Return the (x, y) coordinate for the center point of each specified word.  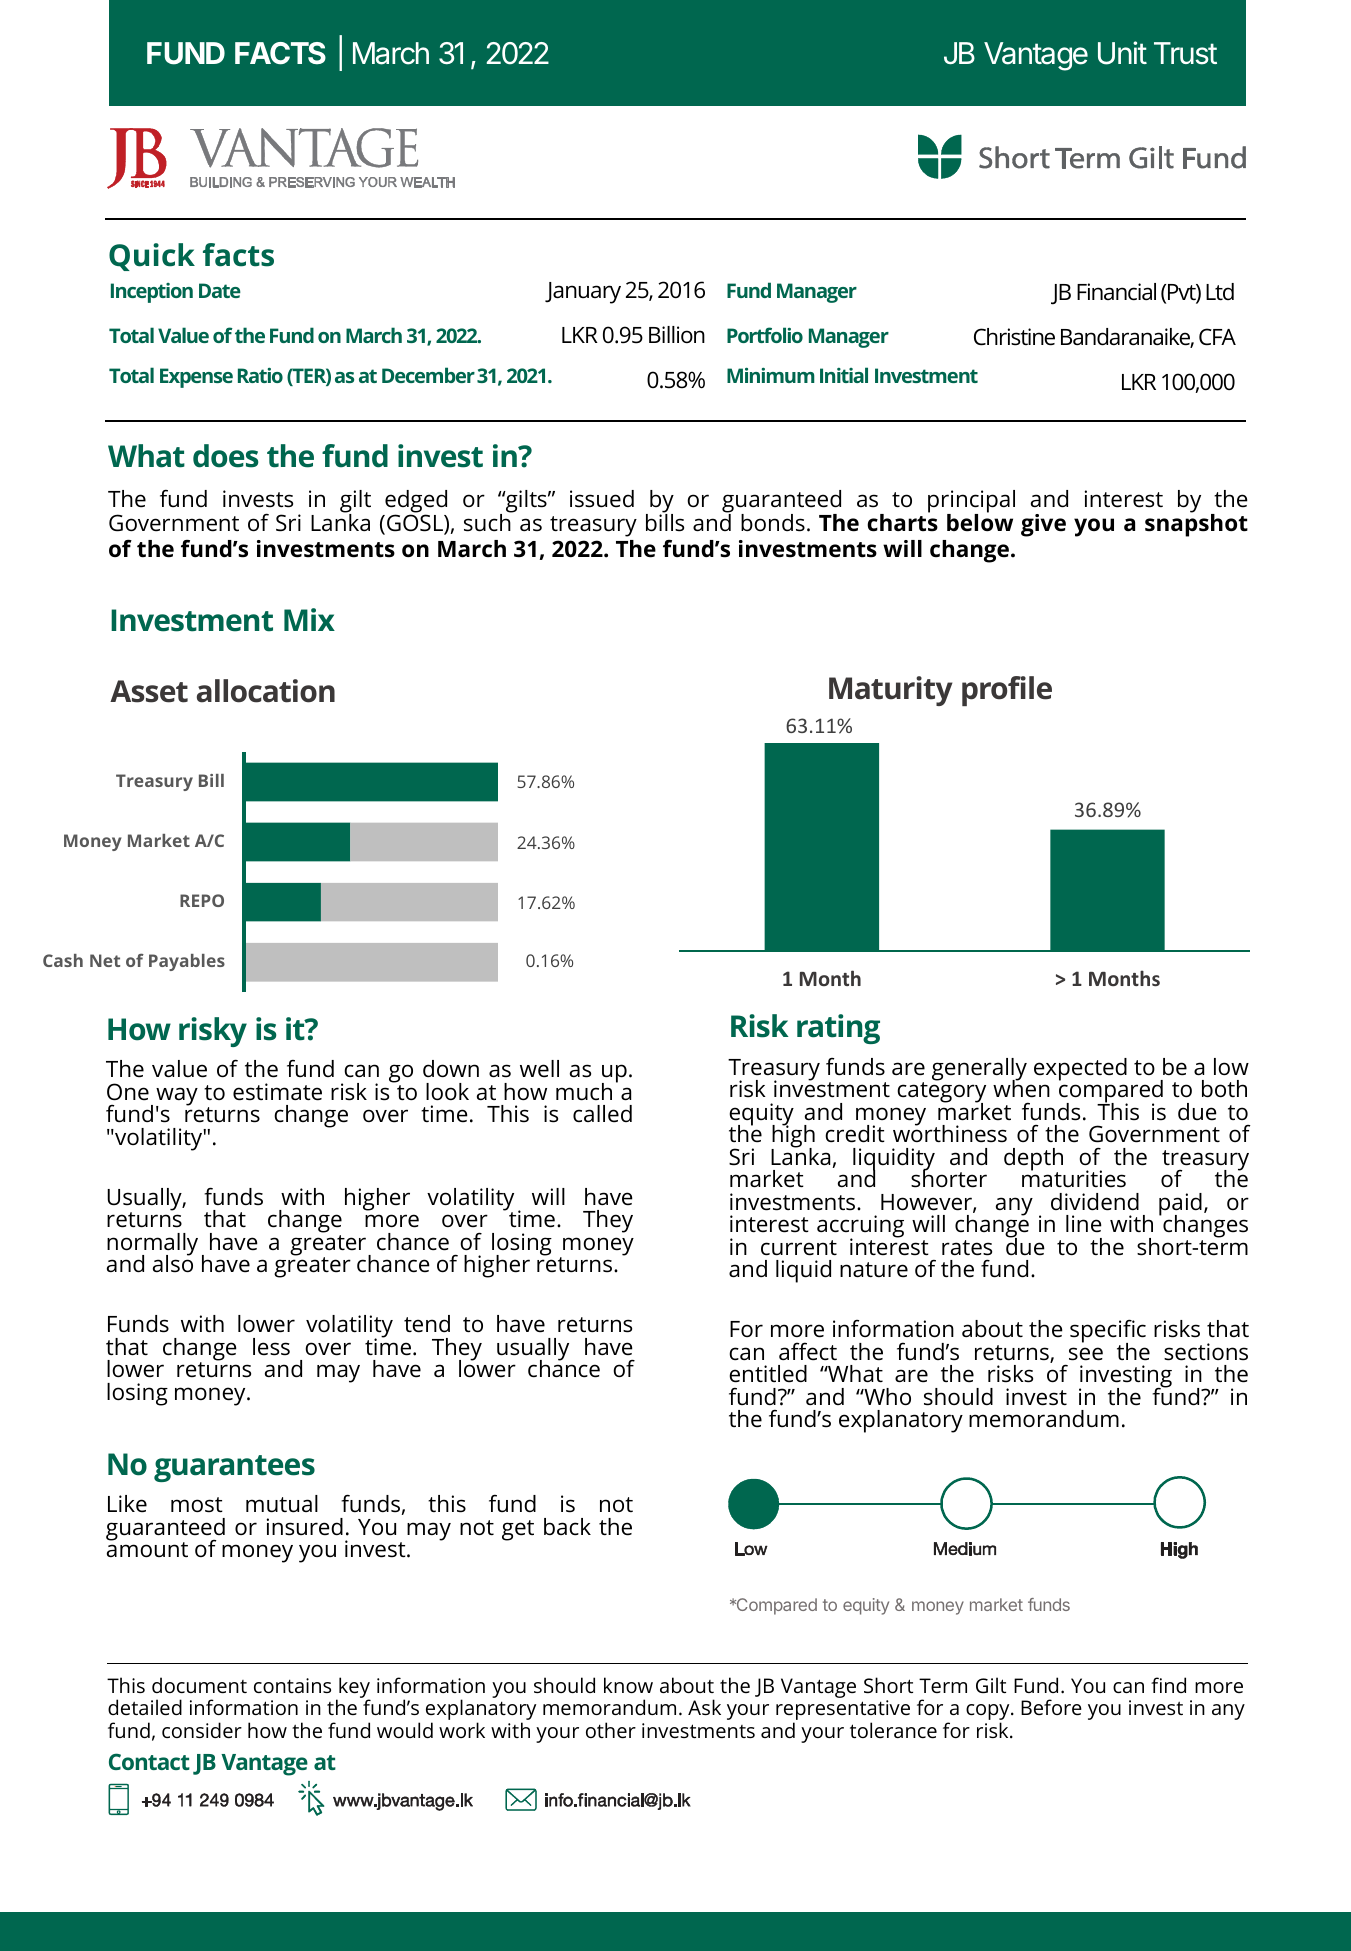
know (628, 1685)
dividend (1095, 1202)
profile (1007, 691)
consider (202, 1730)
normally (152, 1245)
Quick (152, 257)
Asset (149, 691)
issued (602, 499)
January (583, 293)
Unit (1122, 53)
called (602, 1114)
